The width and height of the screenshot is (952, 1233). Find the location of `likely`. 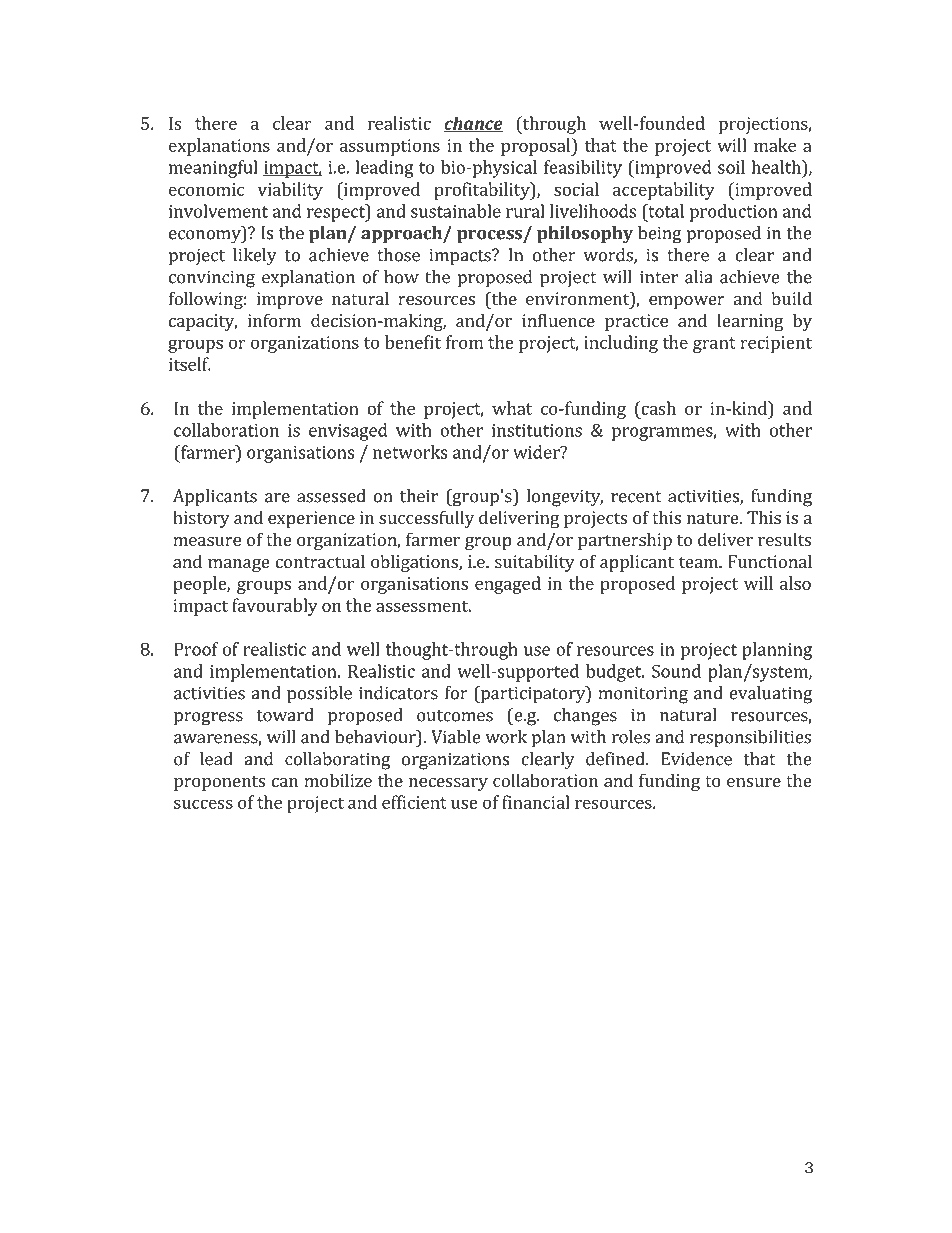

likely is located at coordinates (255, 257).
